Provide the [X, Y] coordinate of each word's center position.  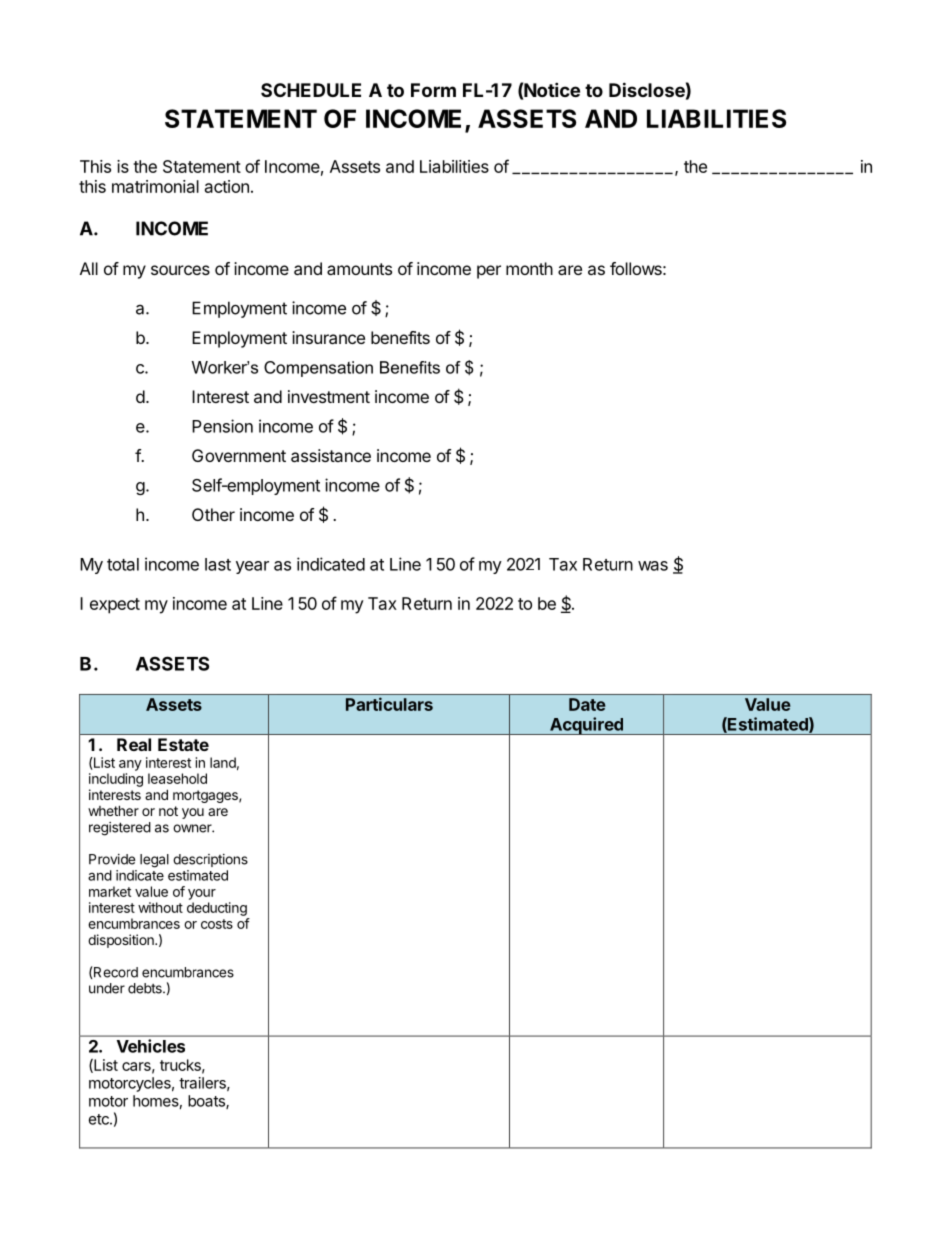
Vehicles [151, 1046]
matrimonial [155, 186]
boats [207, 1102]
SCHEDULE [311, 90]
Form [433, 90]
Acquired [586, 726]
